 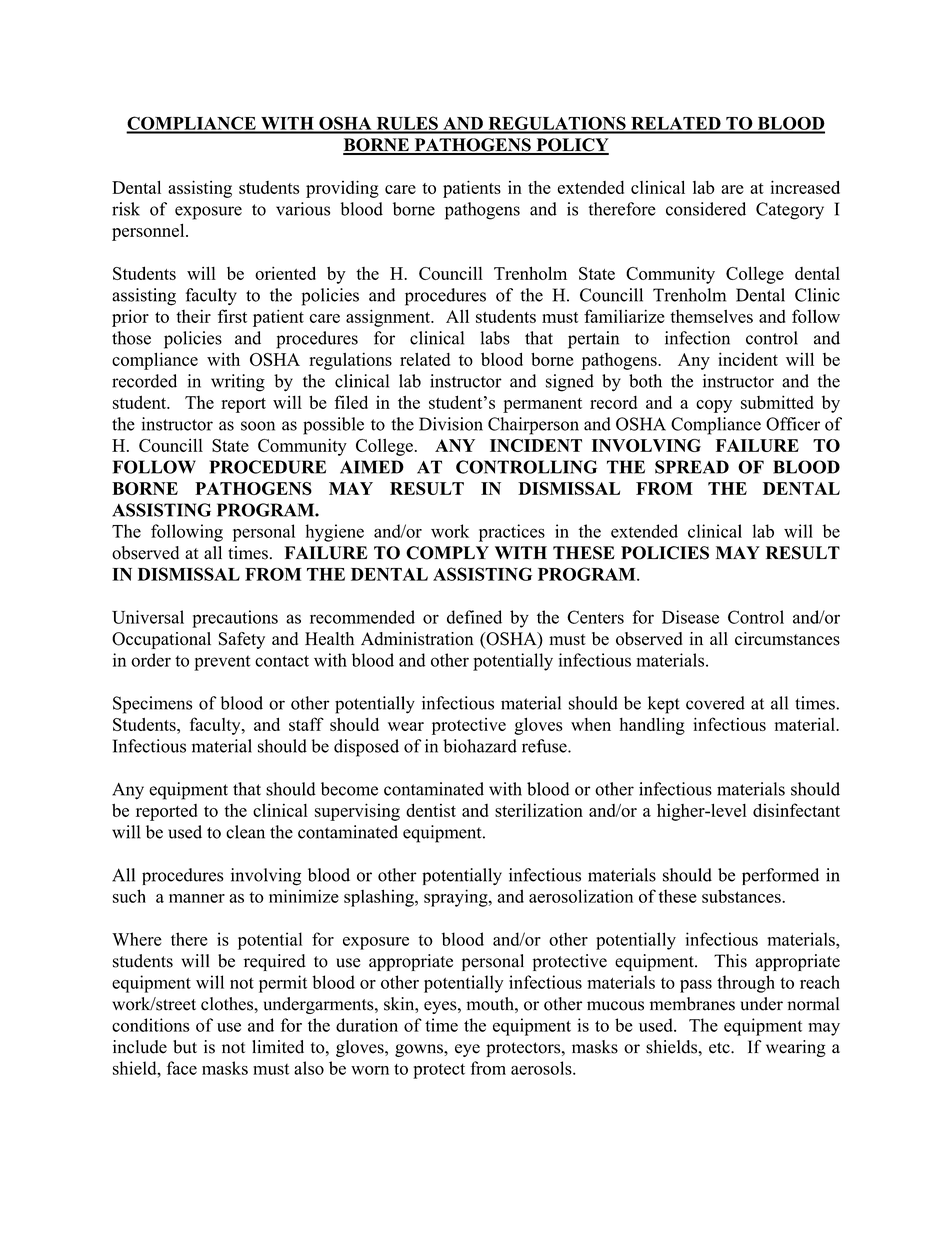 I want to click on copy, so click(x=714, y=406).
